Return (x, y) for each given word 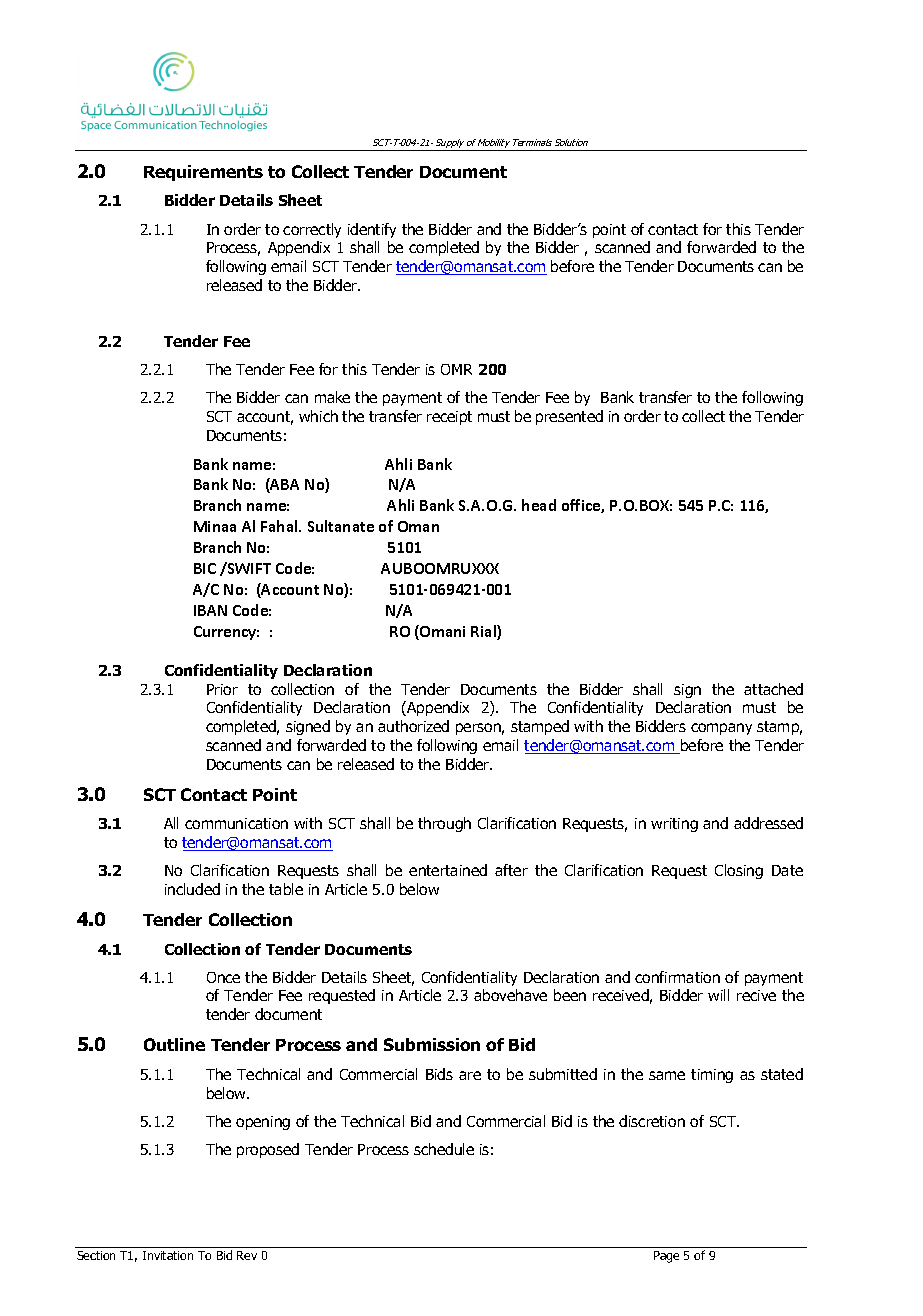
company (721, 729)
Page (666, 1257)
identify (372, 230)
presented (569, 417)
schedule (444, 1149)
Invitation (168, 1255)
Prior (222, 689)
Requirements (203, 173)
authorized (413, 726)
